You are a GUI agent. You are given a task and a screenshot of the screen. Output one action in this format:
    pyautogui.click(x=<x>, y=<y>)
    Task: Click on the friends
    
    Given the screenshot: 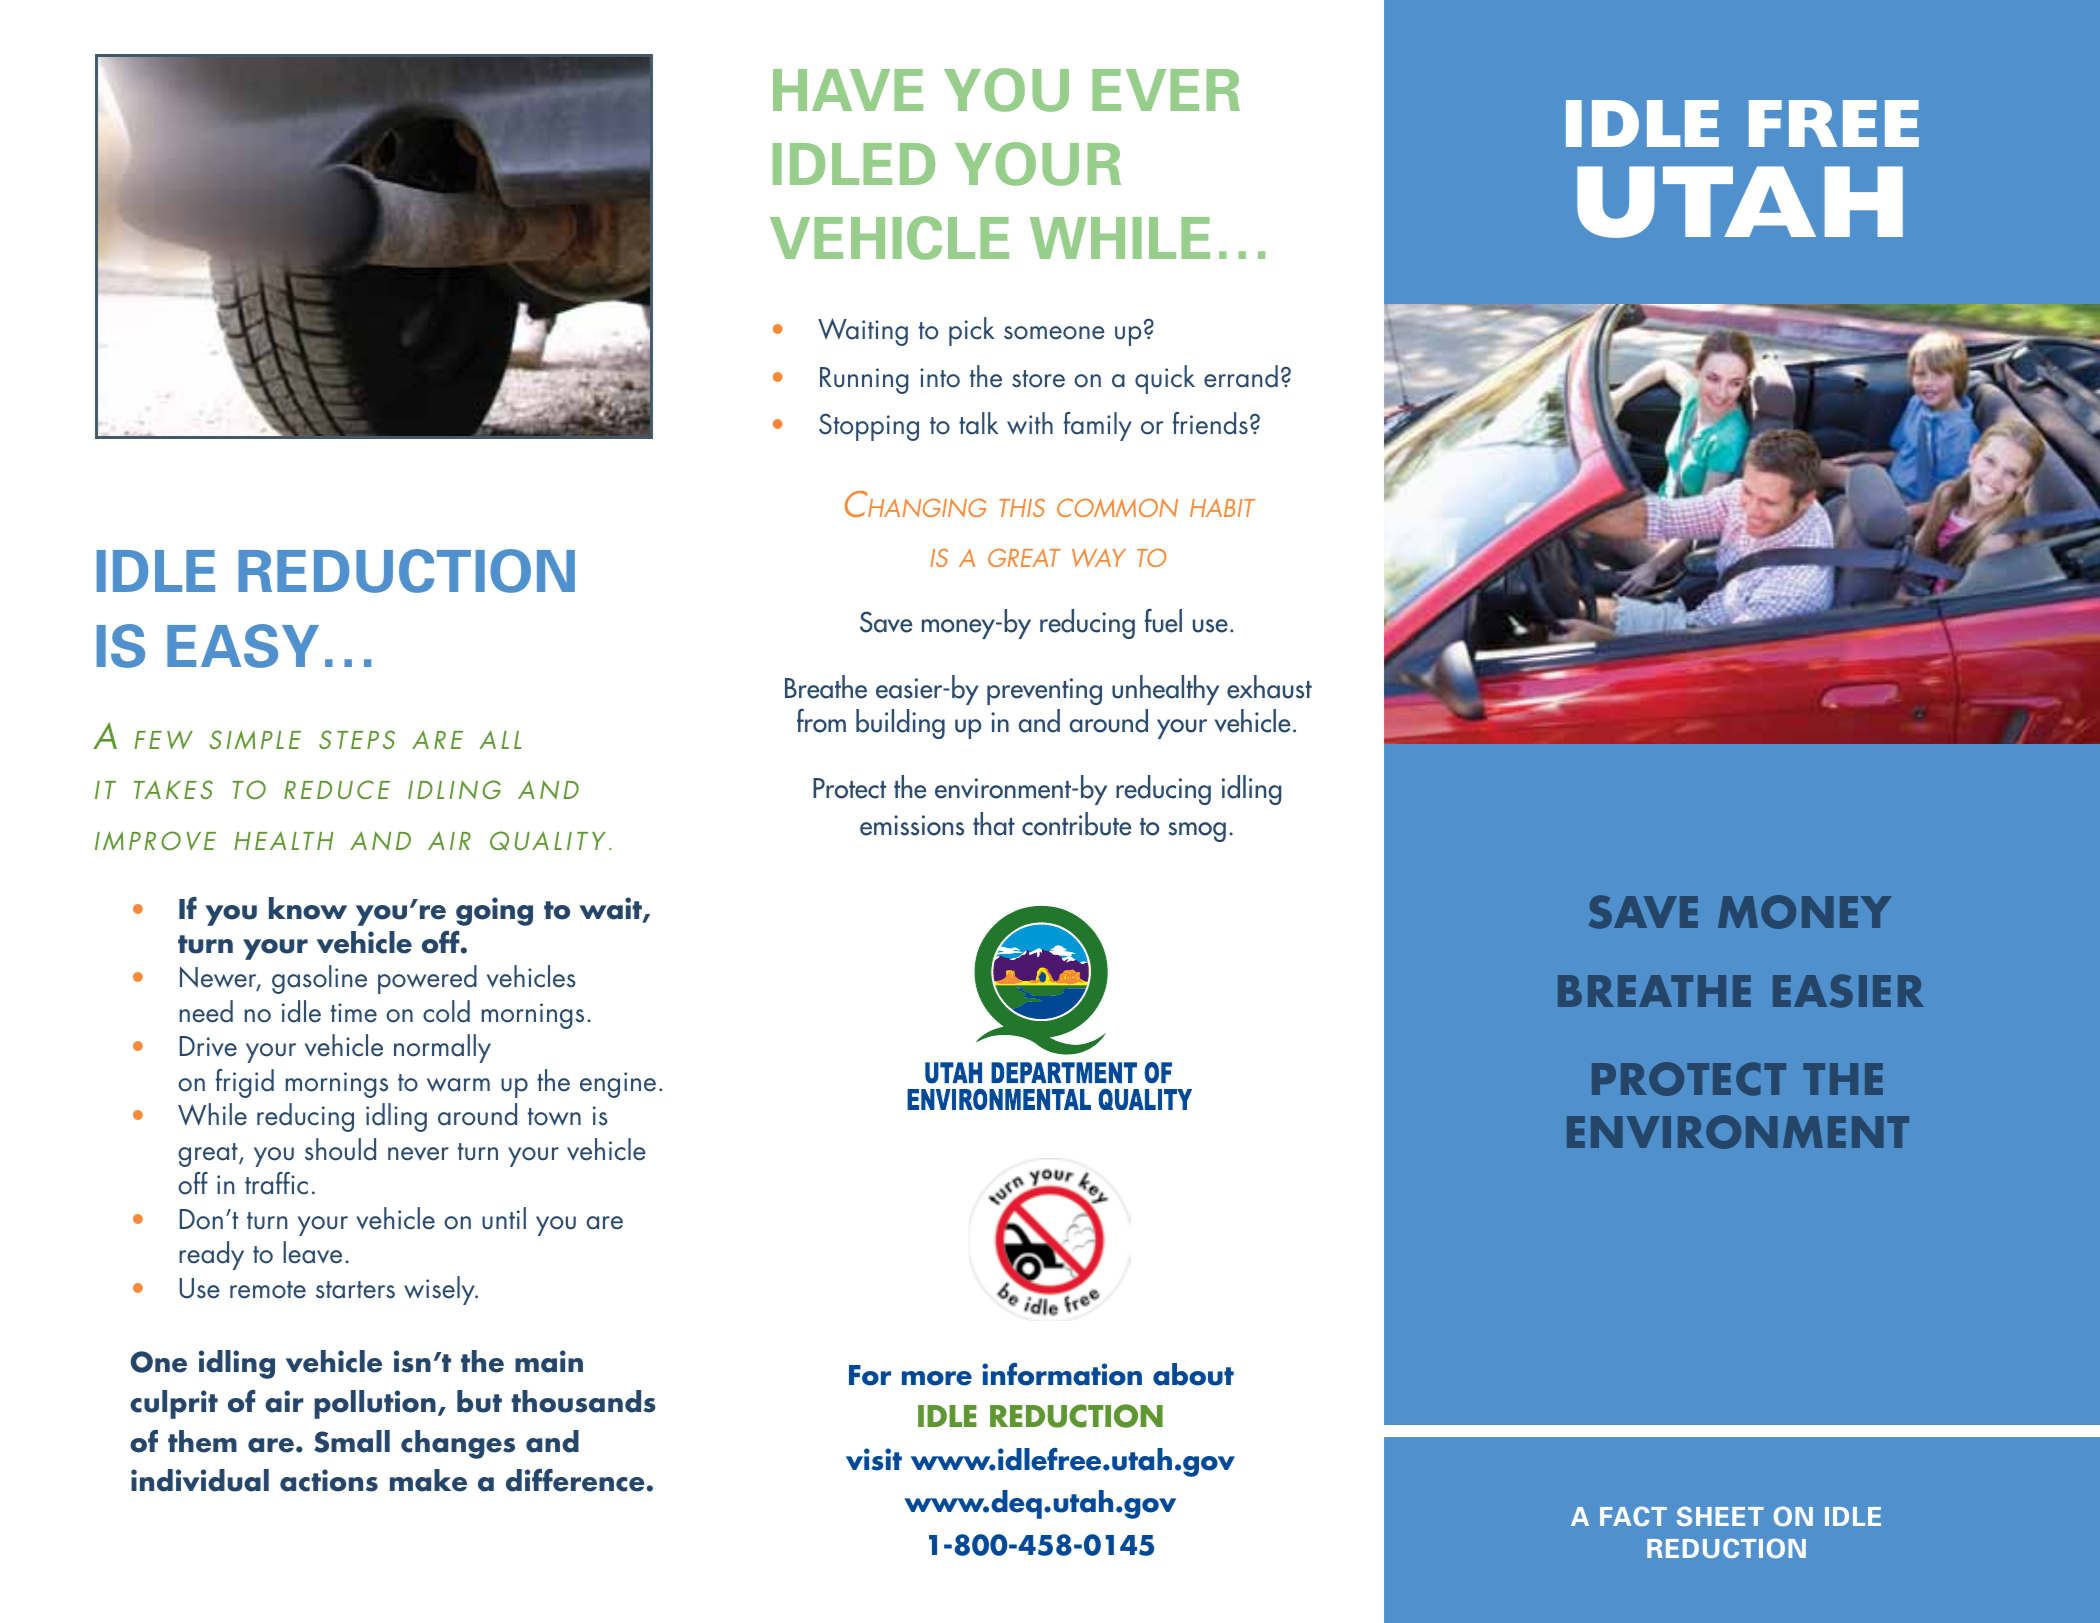 What is the action you would take?
    pyautogui.click(x=1210, y=423)
